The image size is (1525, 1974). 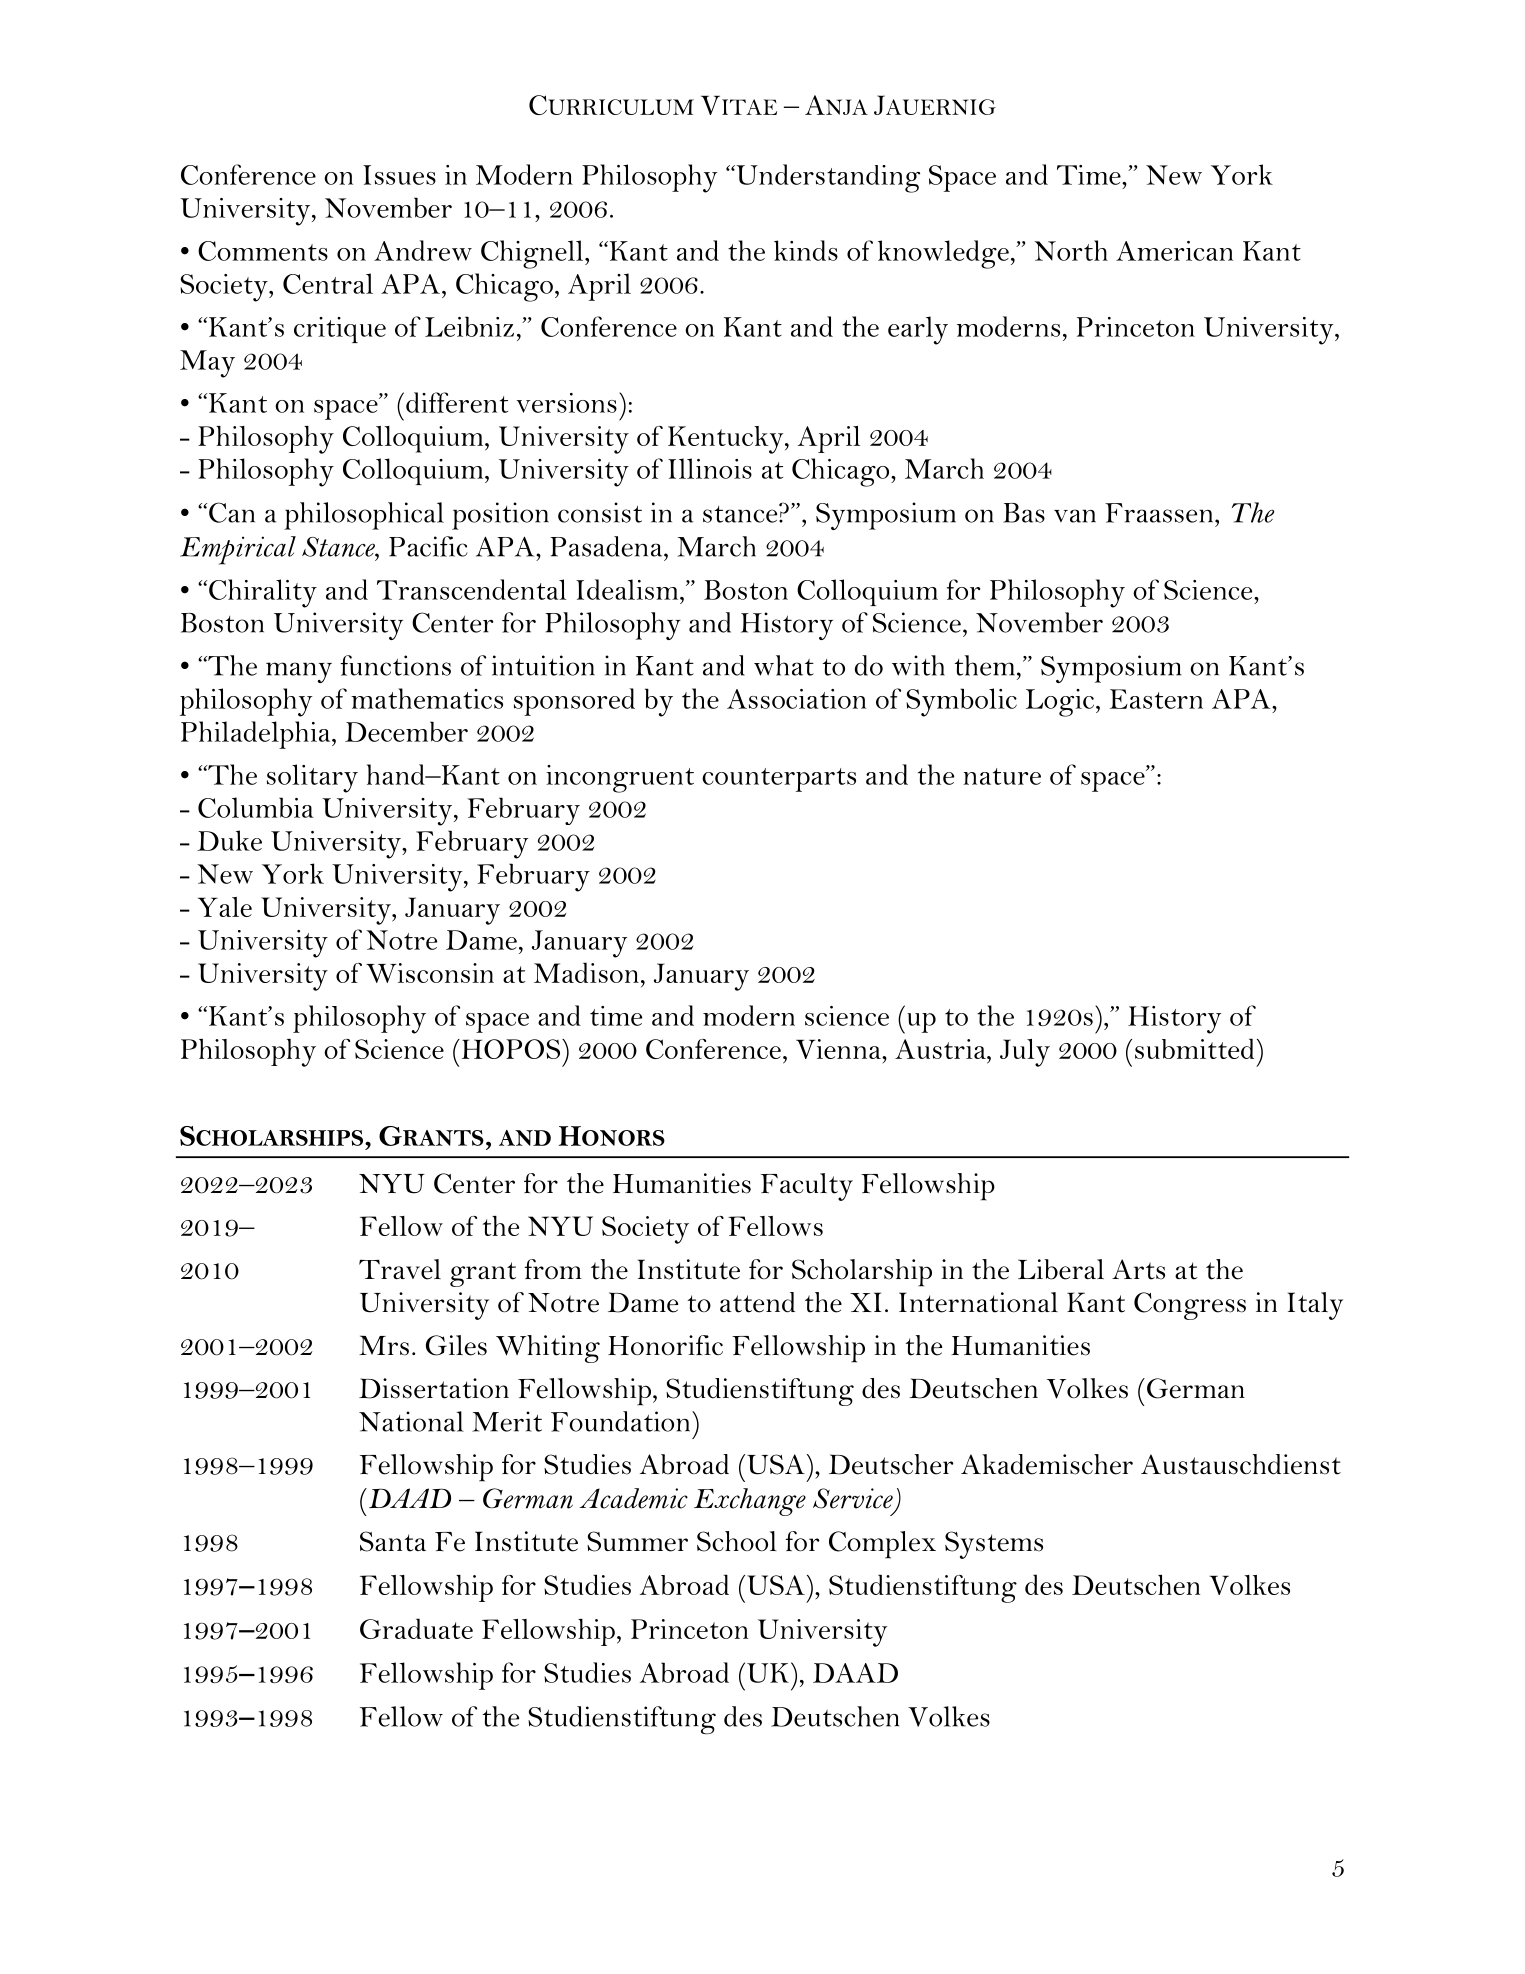 What do you see at coordinates (1156, 699) in the image?
I see `Eastern` at bounding box center [1156, 699].
